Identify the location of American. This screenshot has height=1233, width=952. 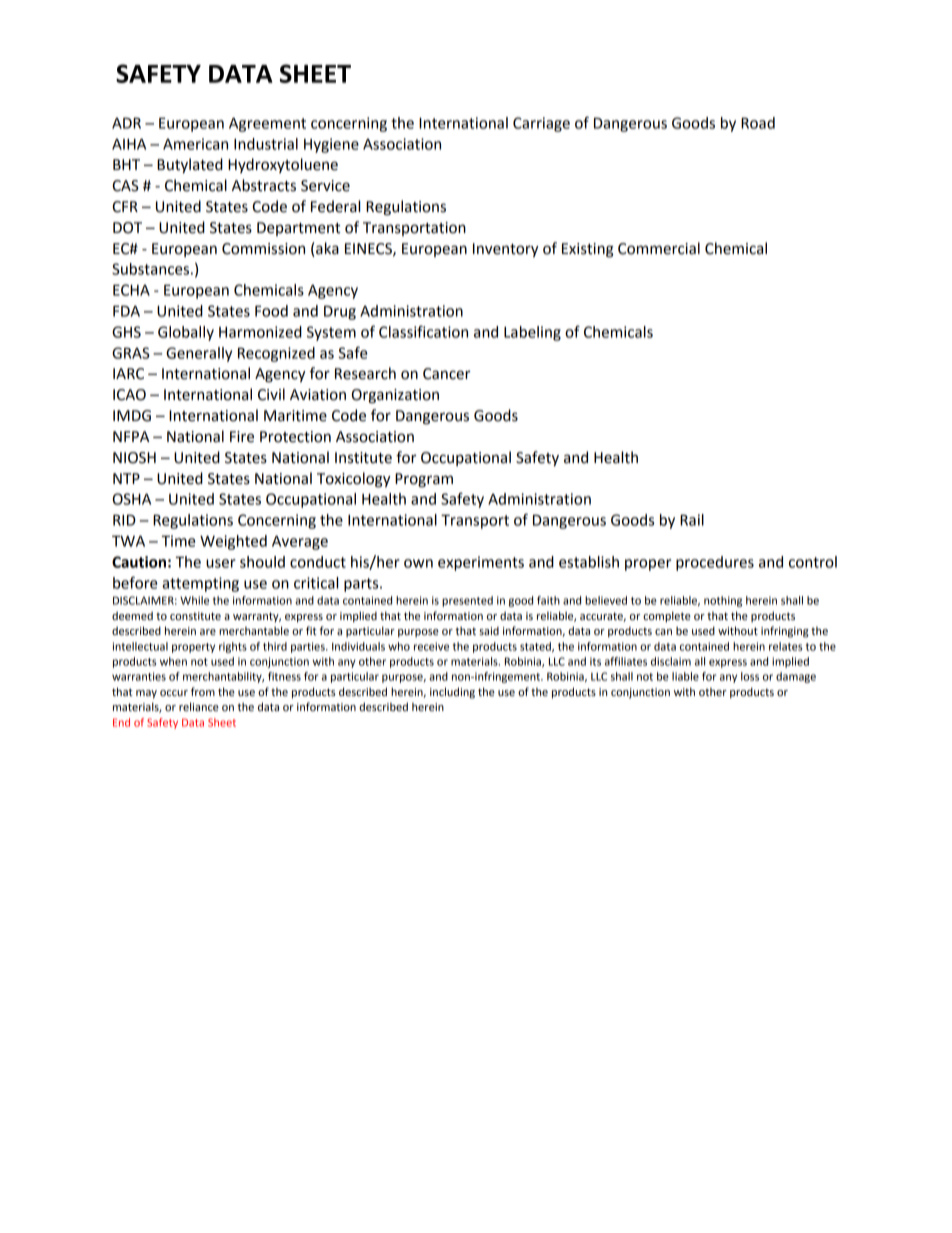
(195, 144).
